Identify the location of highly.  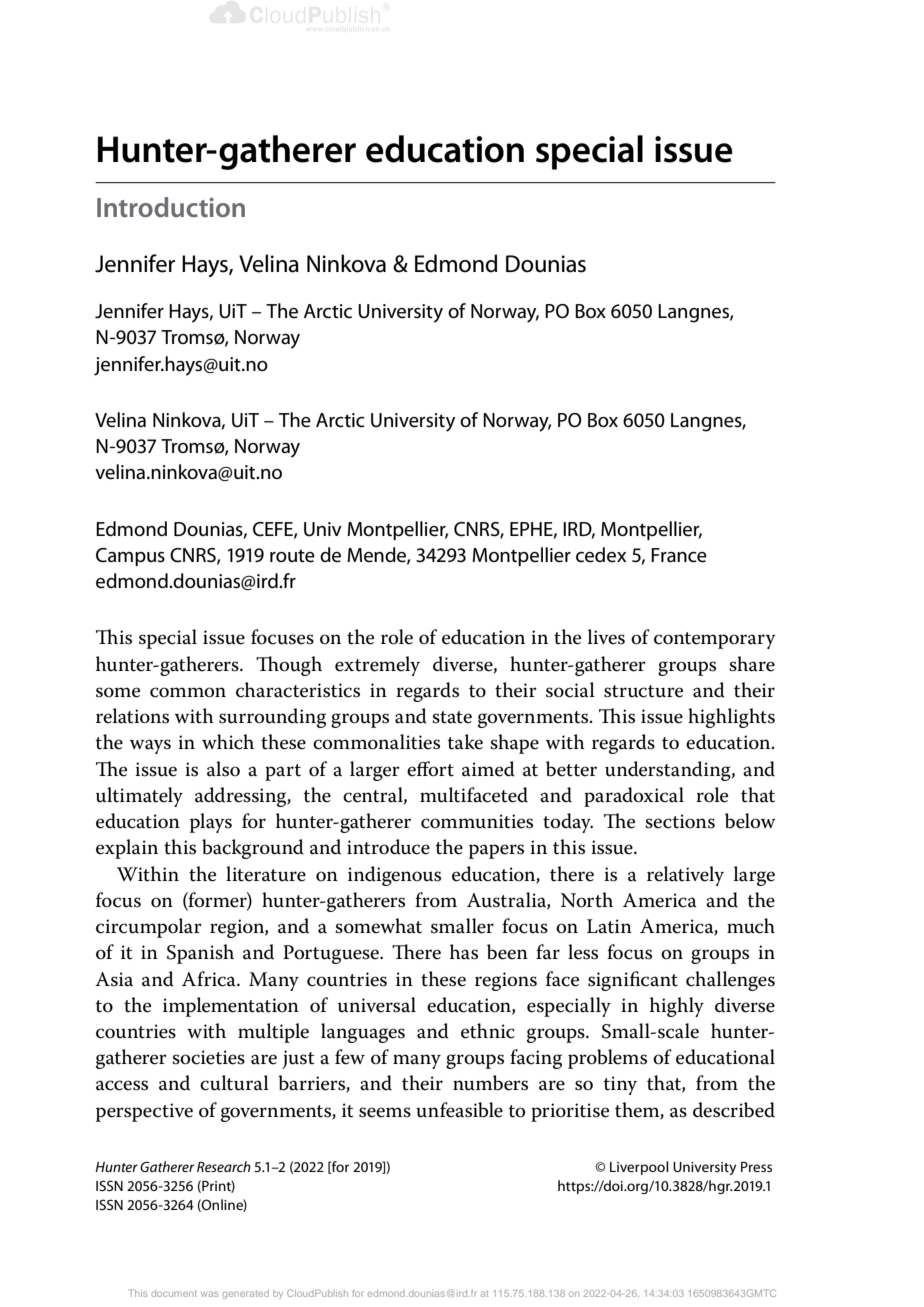
(677, 1007).
